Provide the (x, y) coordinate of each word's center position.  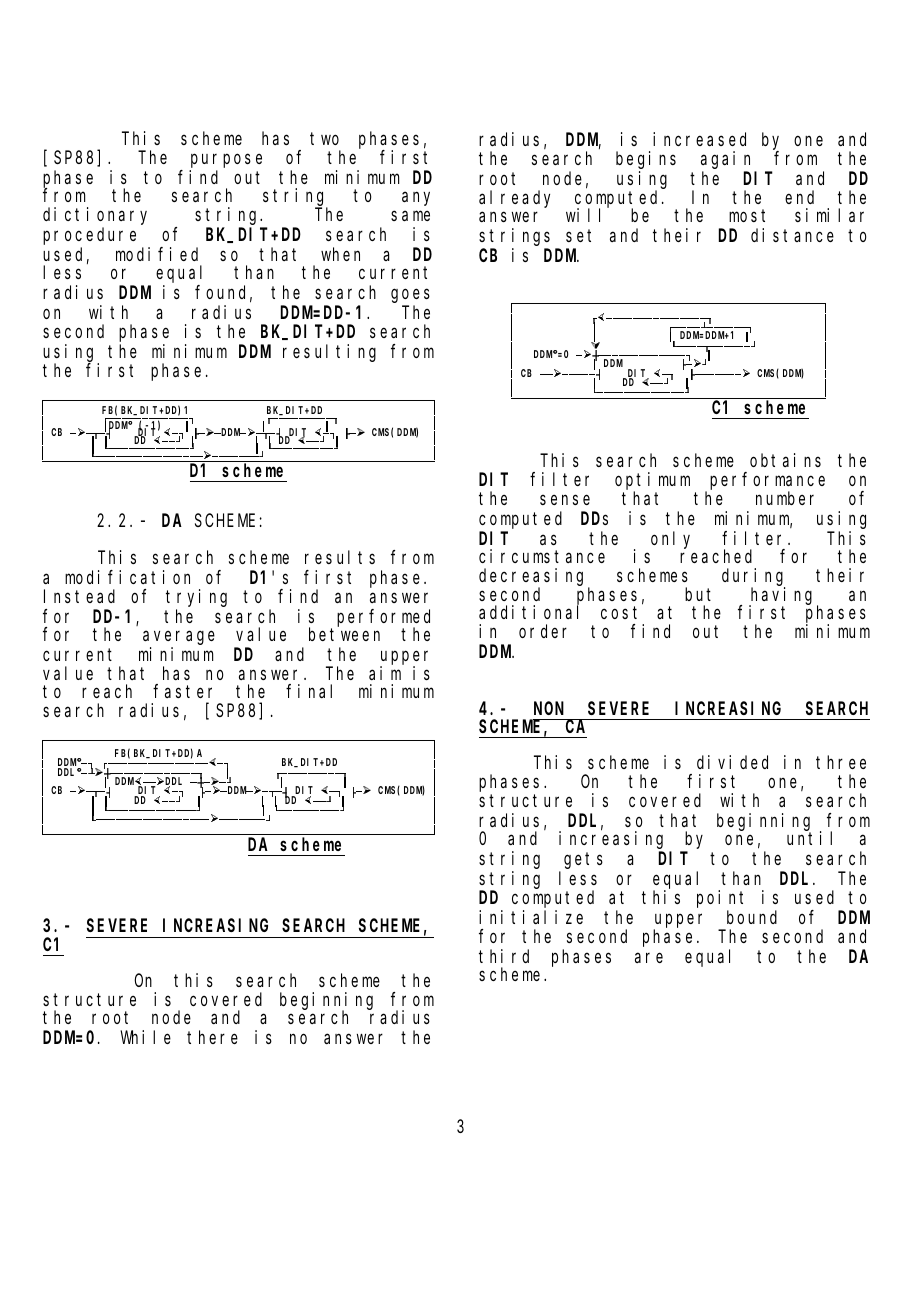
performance (767, 482)
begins (646, 160)
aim (385, 673)
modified (157, 254)
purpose (226, 161)
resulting (329, 353)
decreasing (534, 578)
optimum (652, 482)
